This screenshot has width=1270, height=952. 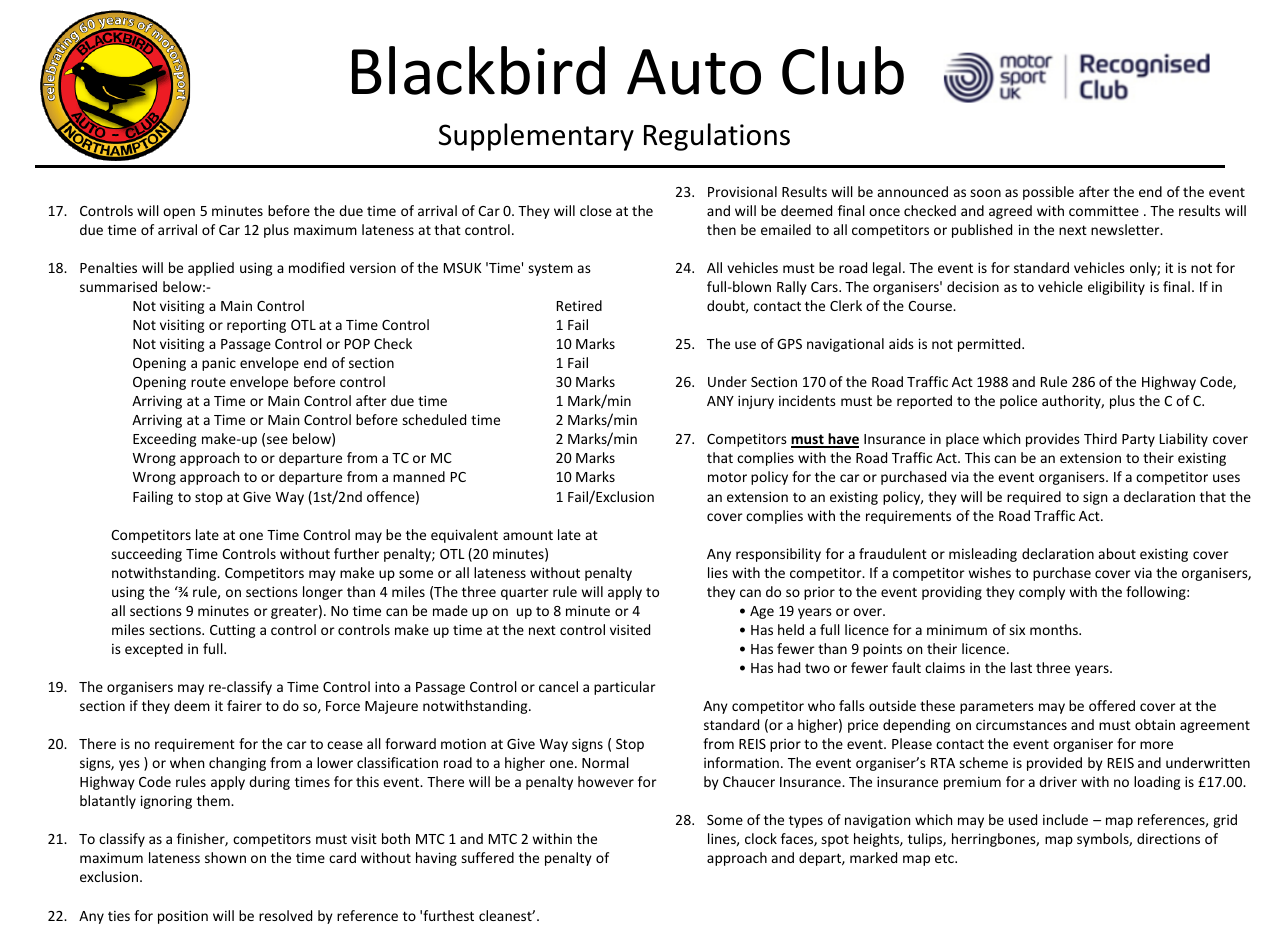 What do you see at coordinates (164, 440) in the screenshot?
I see `Exceeding` at bounding box center [164, 440].
